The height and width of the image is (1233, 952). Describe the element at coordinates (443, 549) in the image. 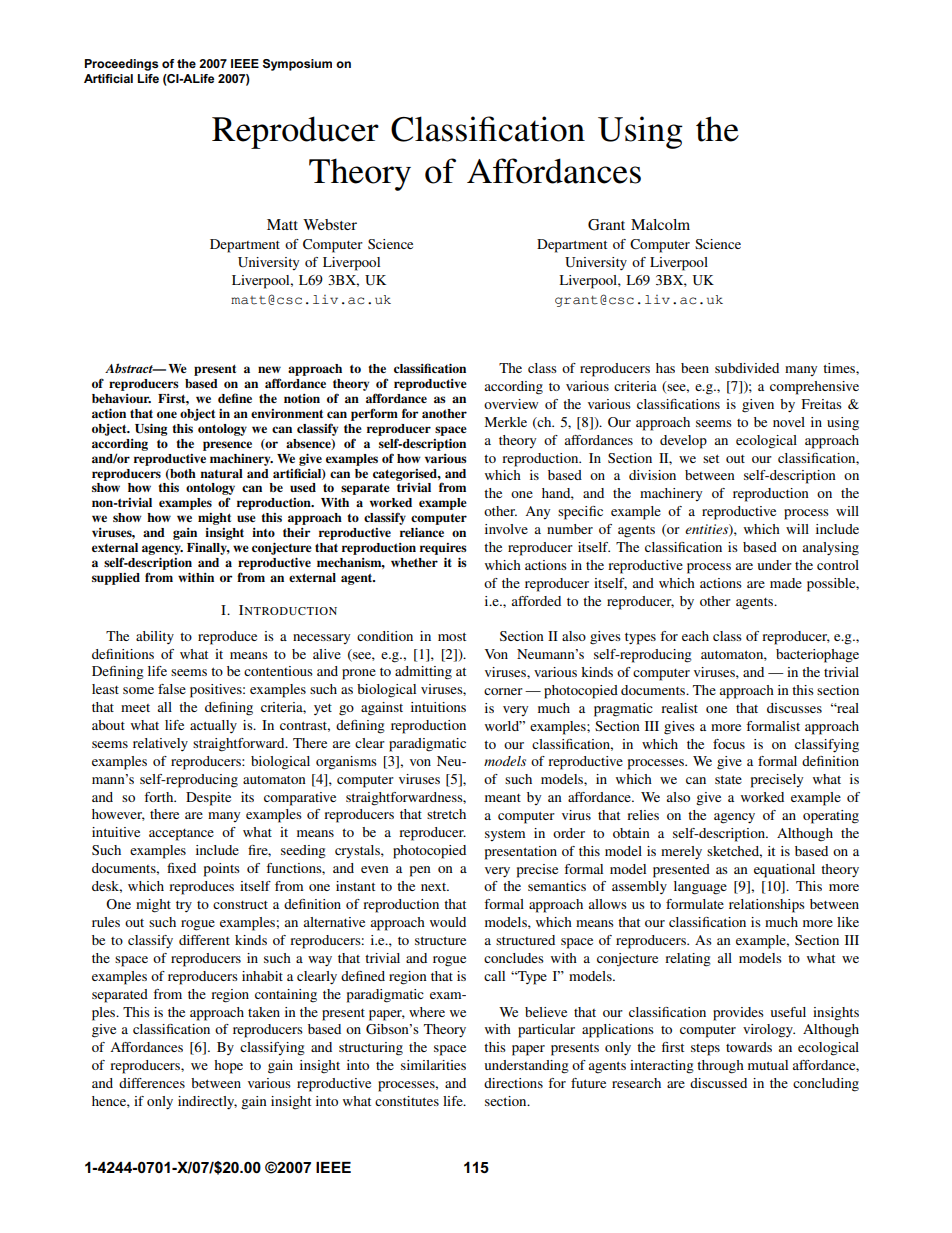

I see `requires` at that location.
